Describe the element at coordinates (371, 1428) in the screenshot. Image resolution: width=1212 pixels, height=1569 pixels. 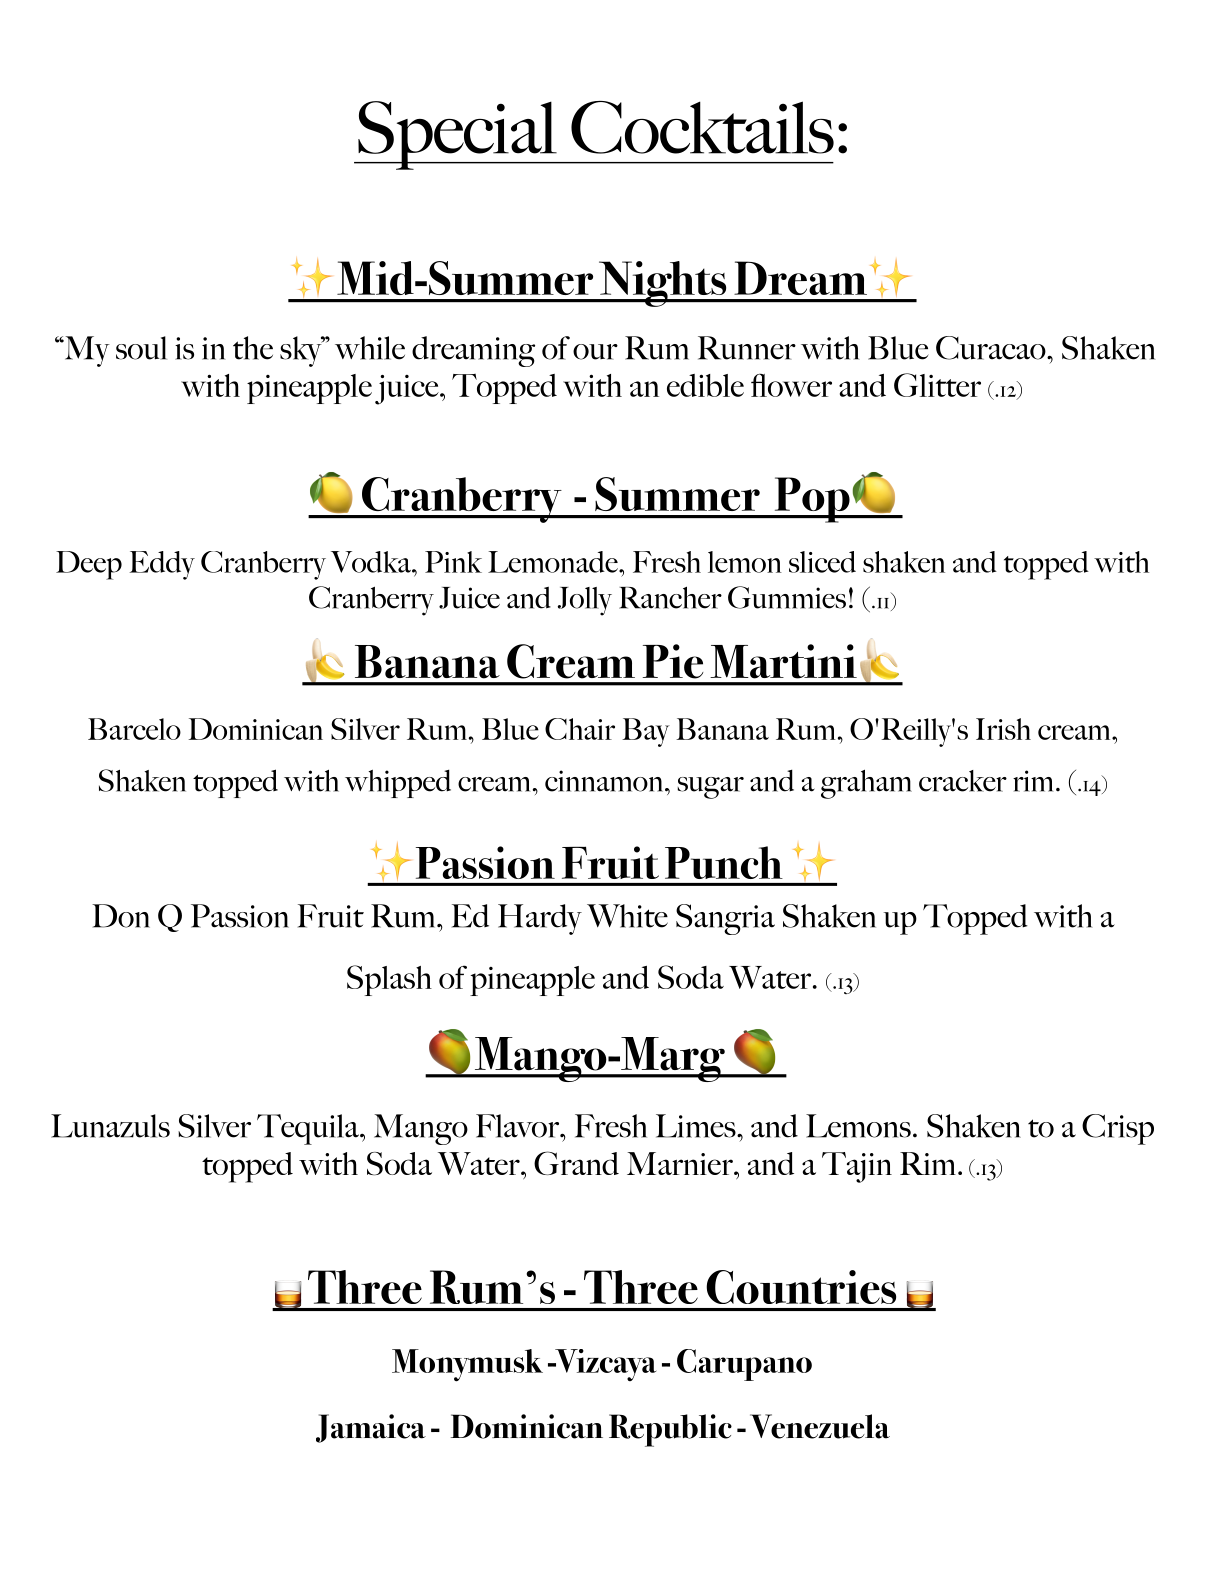
I see `Jamaica` at that location.
